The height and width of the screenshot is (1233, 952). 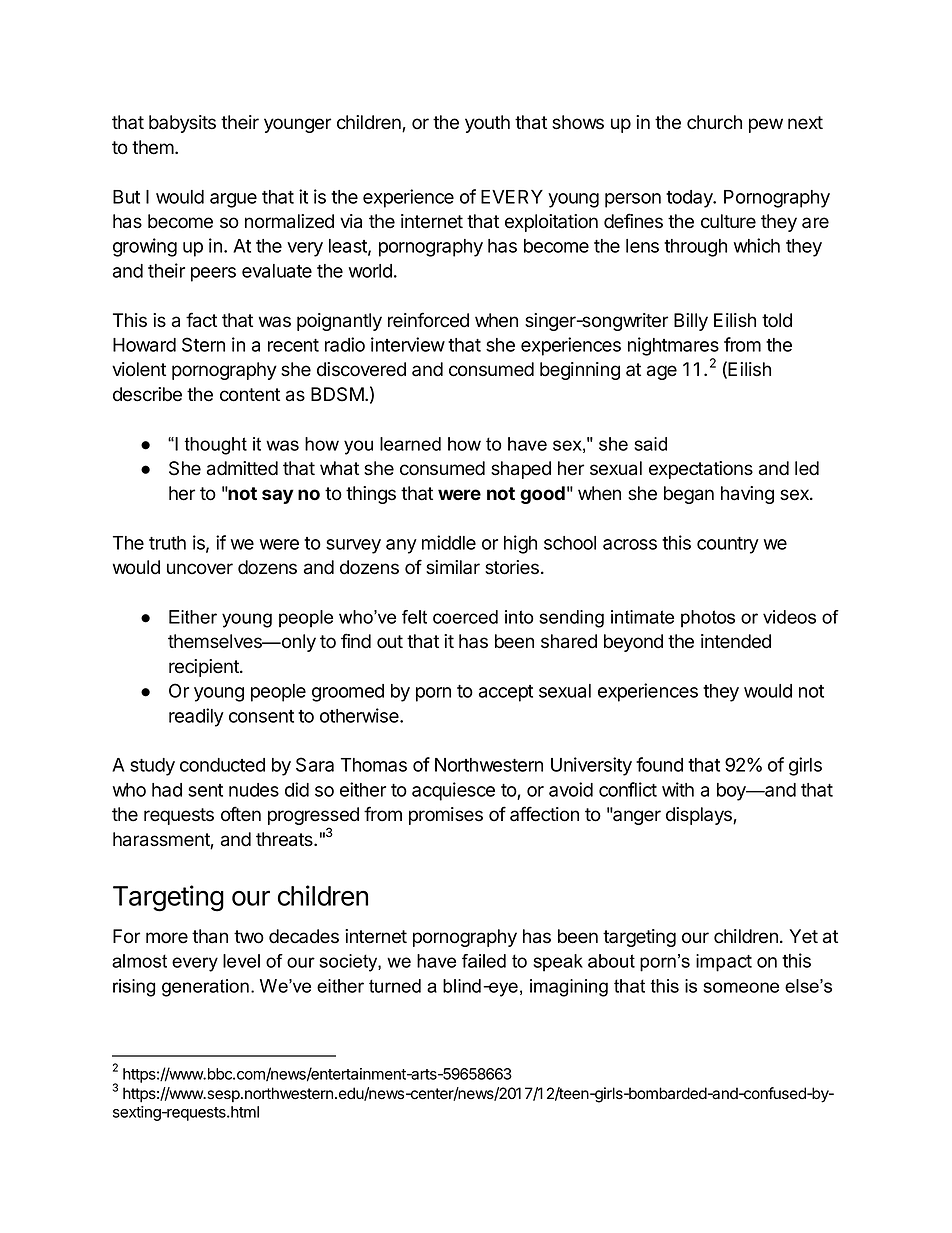 What do you see at coordinates (222, 765) in the screenshot?
I see `conducted` at bounding box center [222, 765].
